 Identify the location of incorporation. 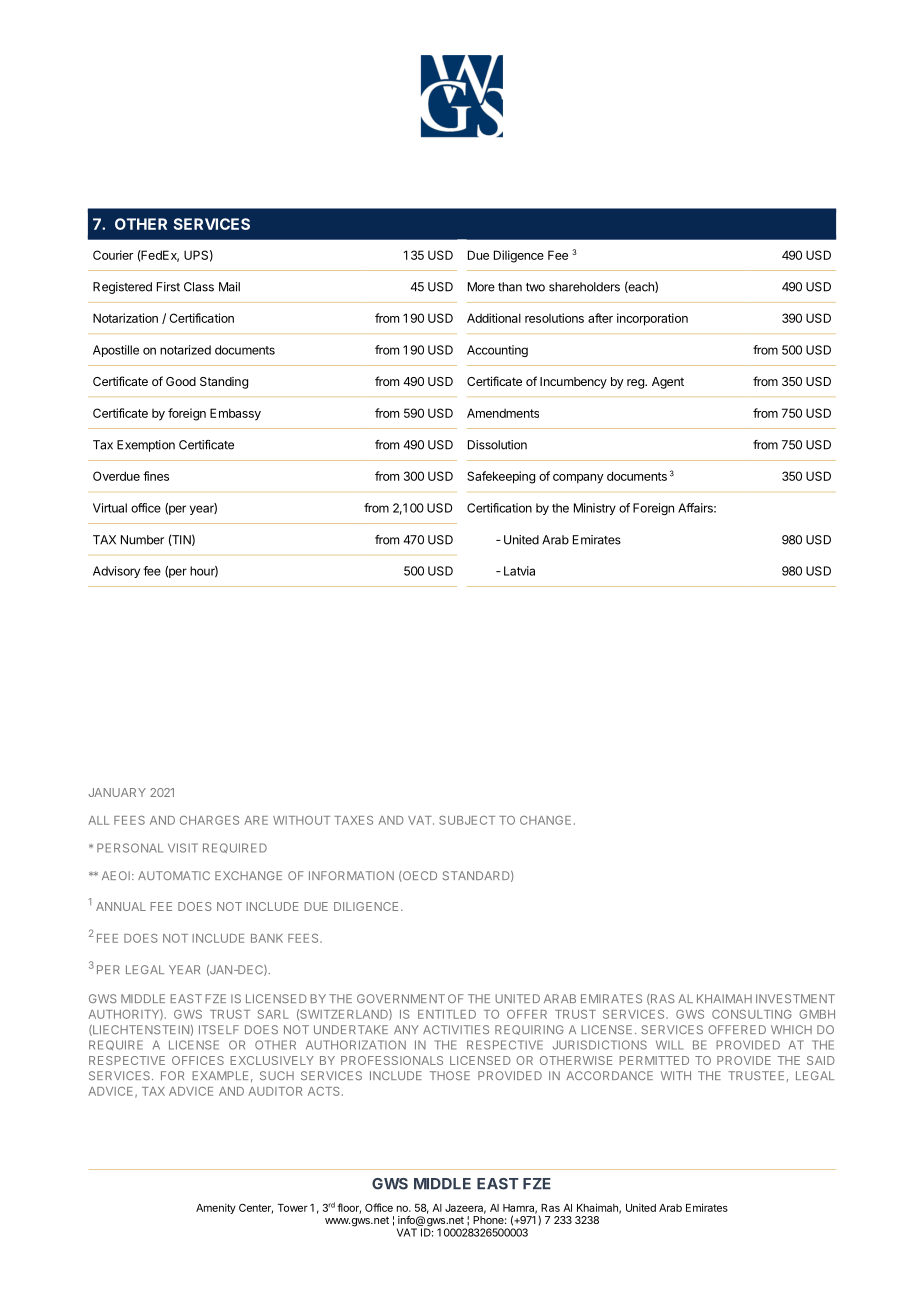
(652, 319).
